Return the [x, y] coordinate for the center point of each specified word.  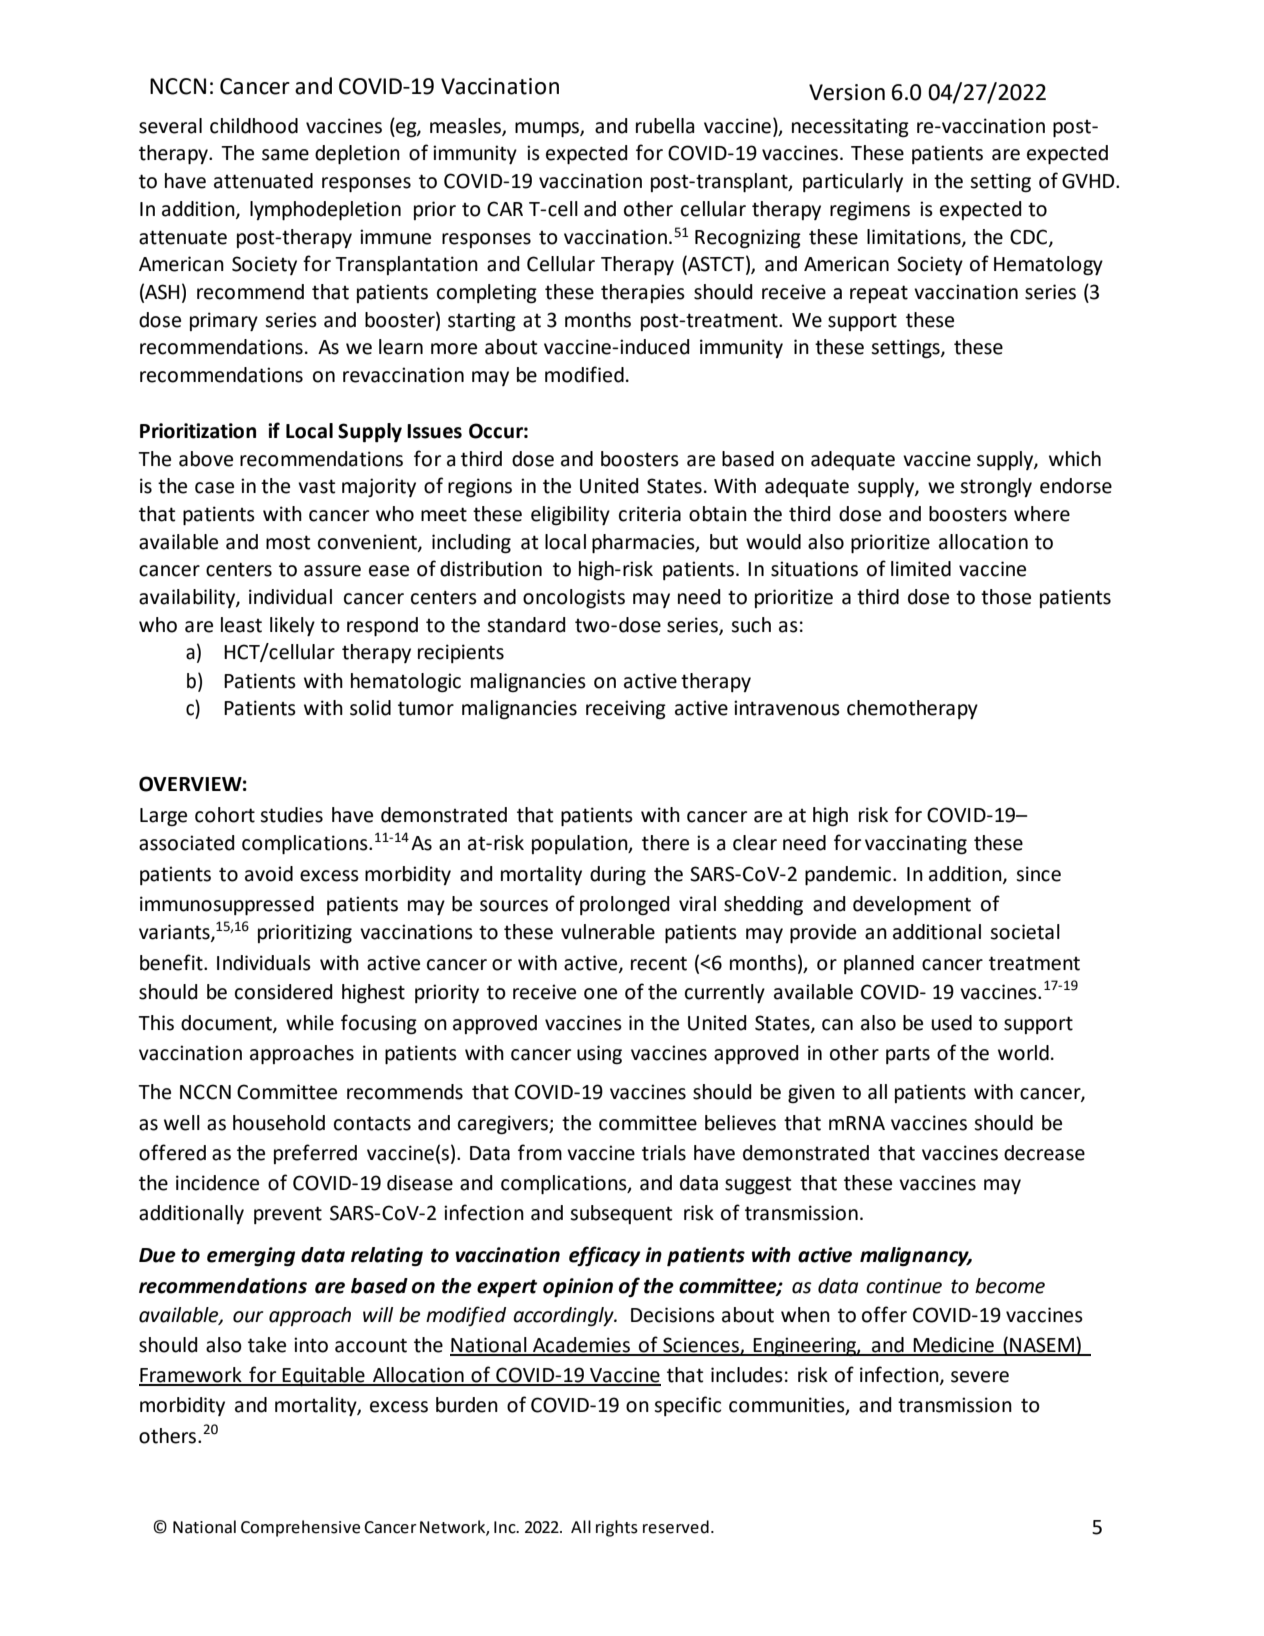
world [1023, 1053]
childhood [254, 126]
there [665, 843]
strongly [996, 488]
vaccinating [916, 845]
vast [316, 486]
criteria [650, 514]
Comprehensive [300, 1528]
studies [291, 815]
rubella [665, 126]
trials [664, 1153]
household [279, 1123]
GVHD [1089, 181]
